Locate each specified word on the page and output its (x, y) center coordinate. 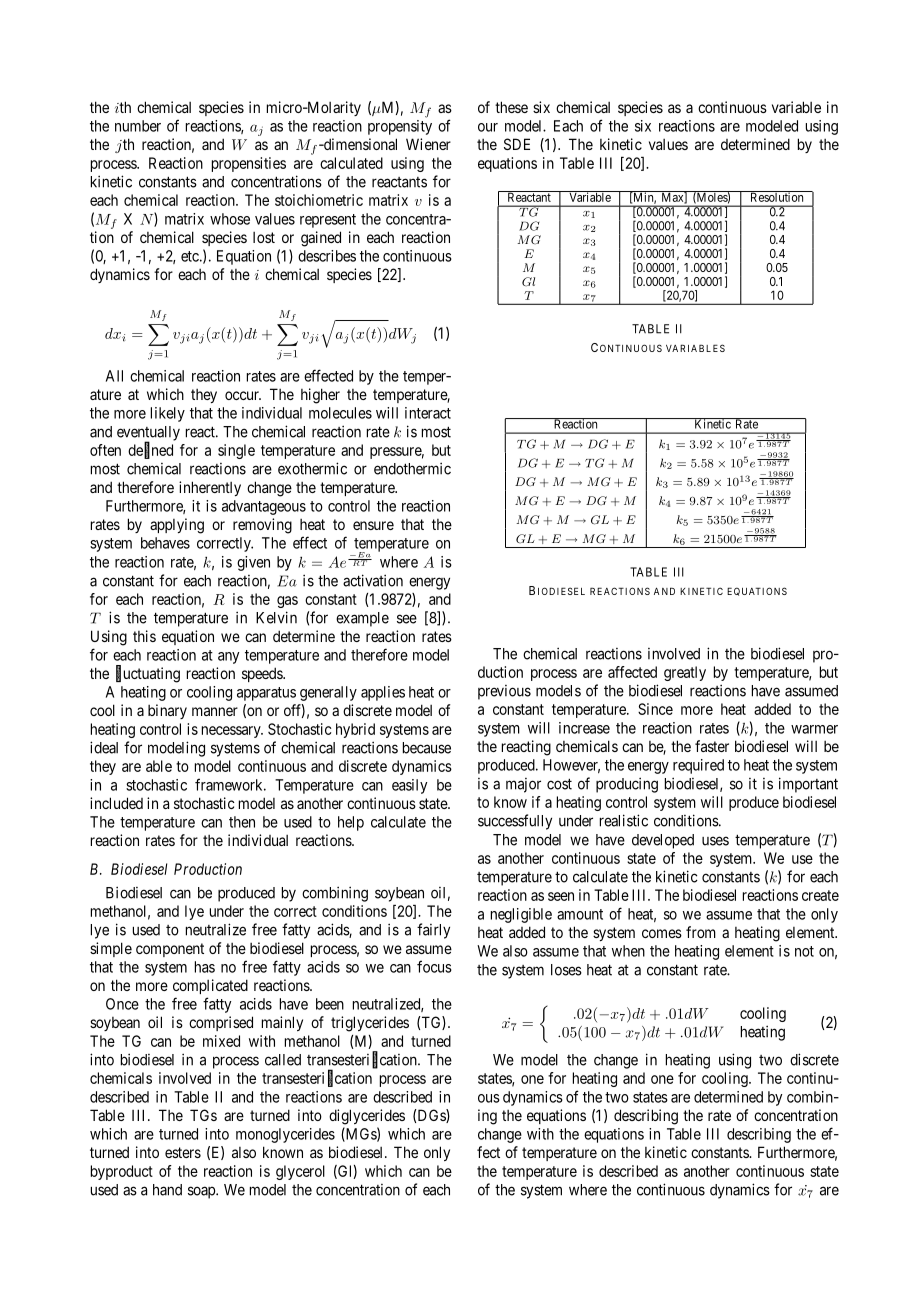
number (138, 126)
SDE (517, 144)
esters (183, 1152)
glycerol (300, 1172)
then (242, 822)
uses (715, 841)
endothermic (412, 468)
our (488, 127)
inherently (210, 488)
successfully (515, 822)
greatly (685, 673)
